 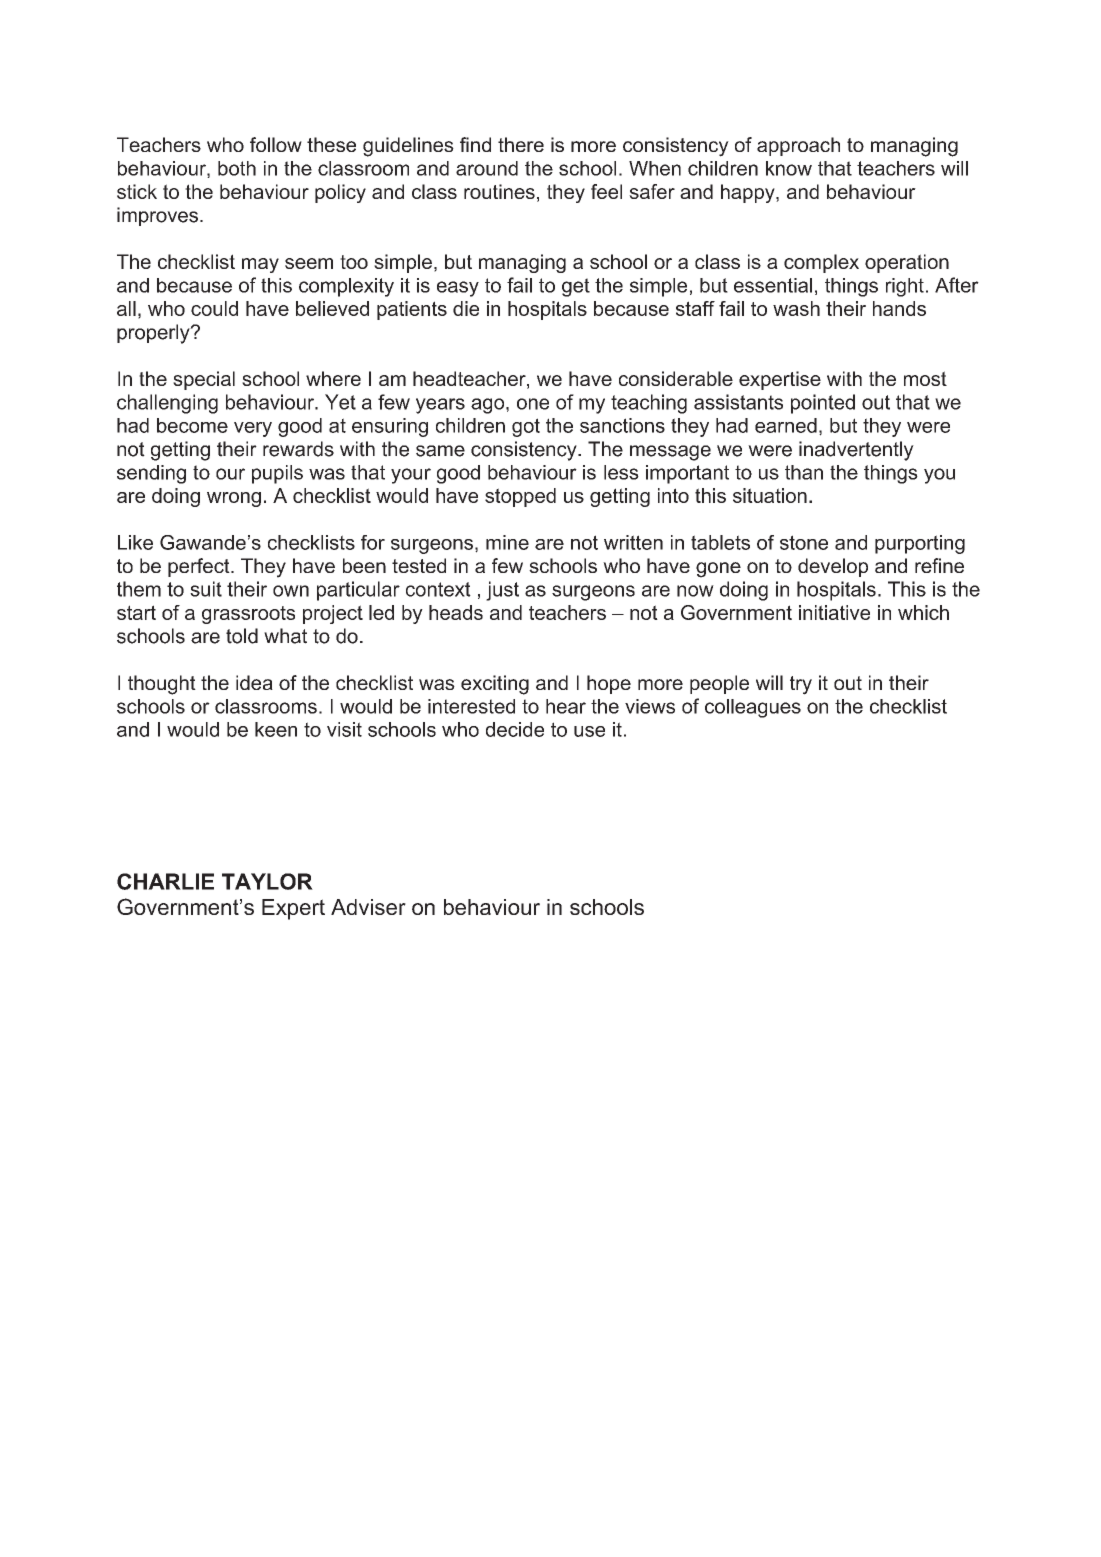 What do you see at coordinates (242, 636) in the image?
I see `told` at bounding box center [242, 636].
